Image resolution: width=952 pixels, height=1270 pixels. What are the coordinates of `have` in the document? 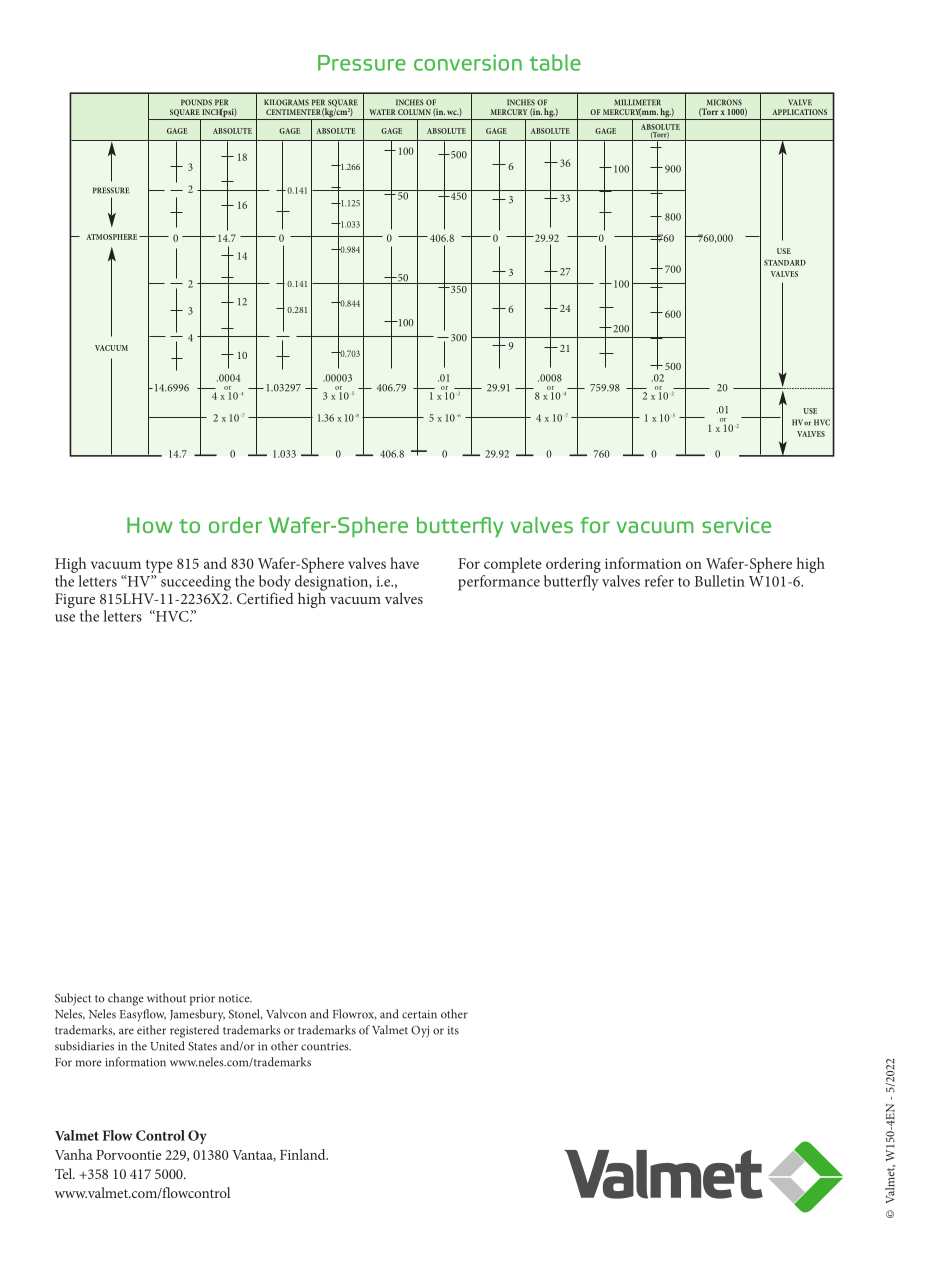 It's located at (404, 563).
